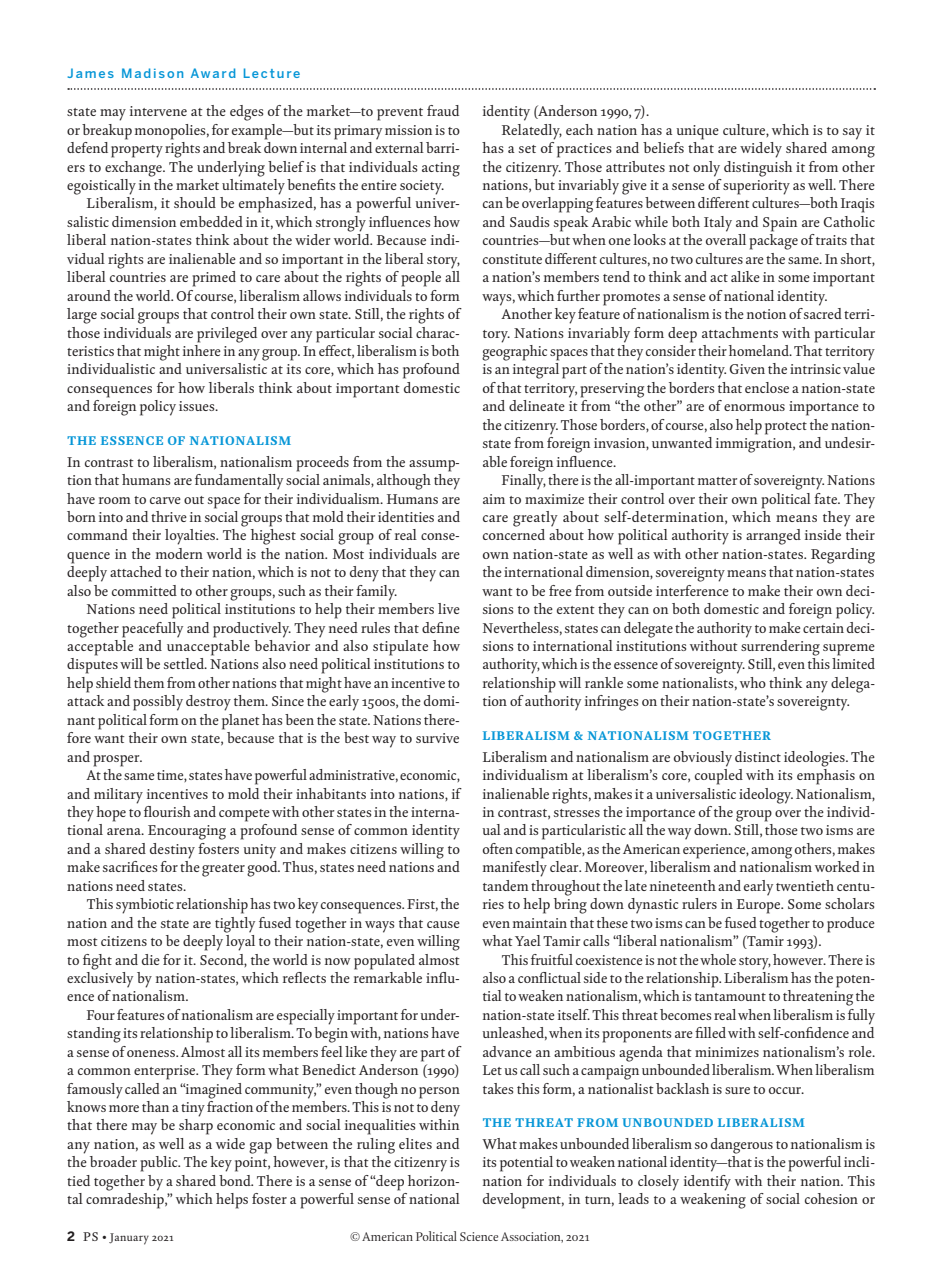  What do you see at coordinates (831, 1198) in the screenshot?
I see `cohesion` at bounding box center [831, 1198].
